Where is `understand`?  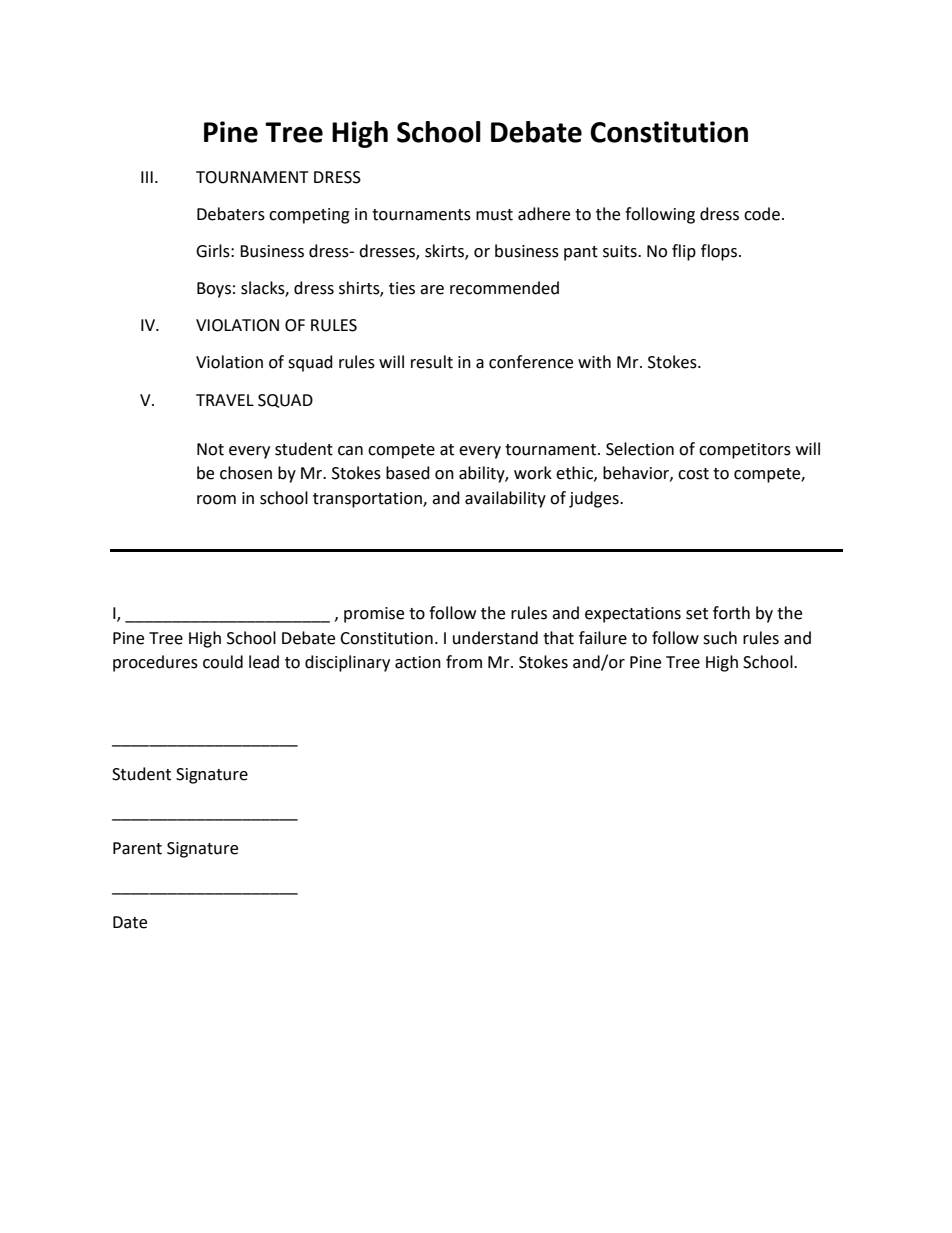
understand is located at coordinates (495, 638).
